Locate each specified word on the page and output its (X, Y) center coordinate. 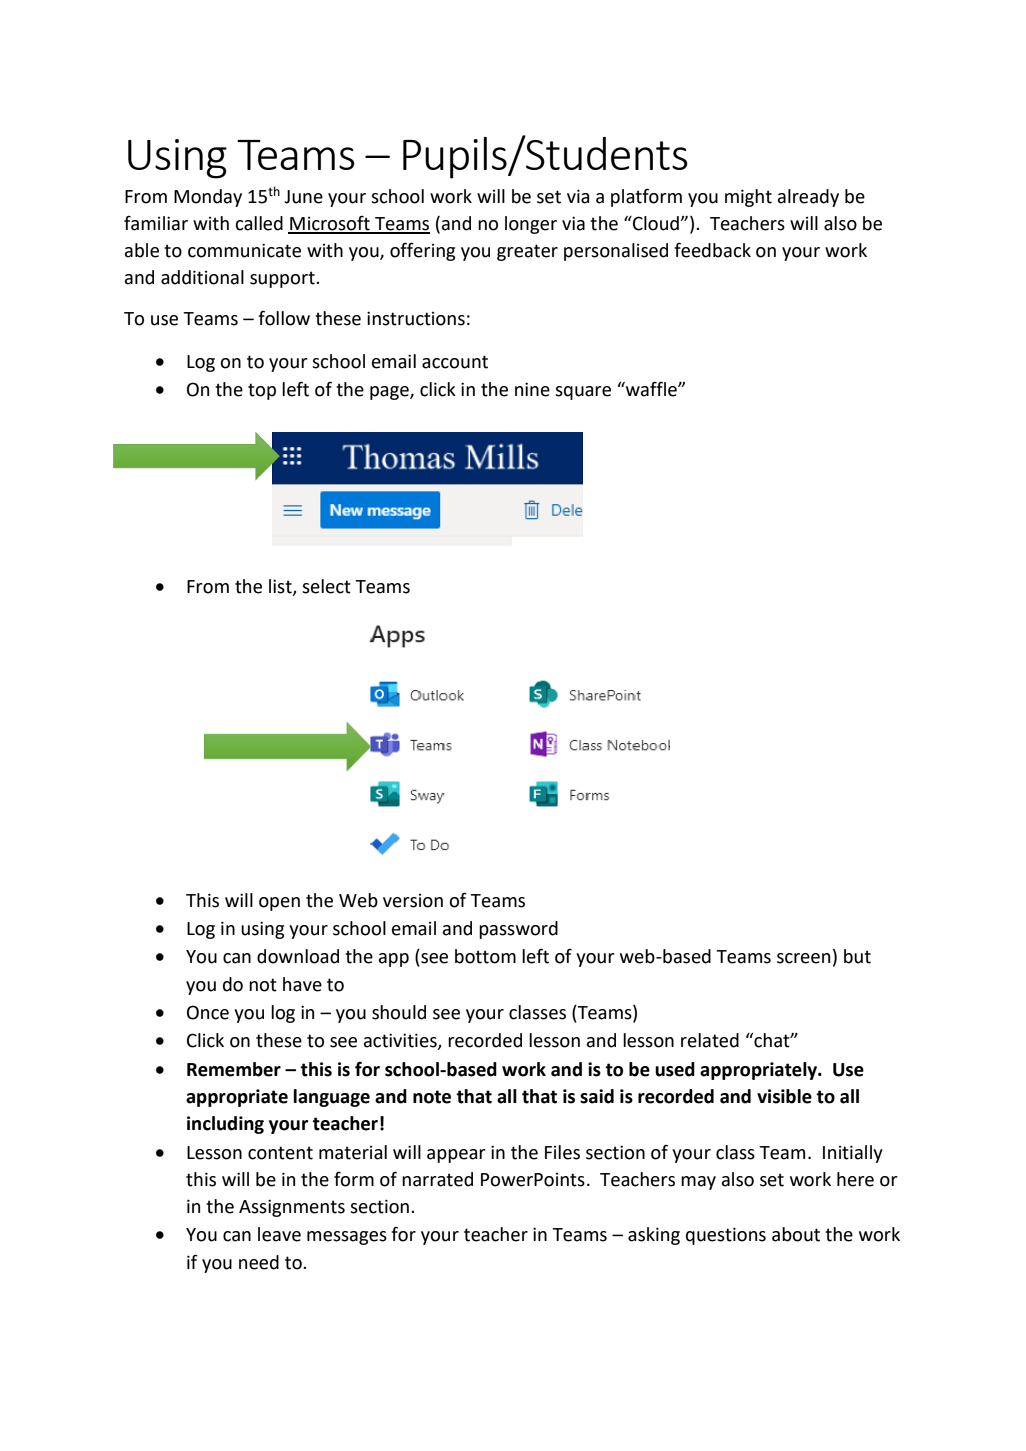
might (748, 198)
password (518, 930)
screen (803, 958)
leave (279, 1234)
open (279, 904)
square (583, 393)
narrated (437, 1179)
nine (532, 389)
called (259, 223)
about (796, 1234)
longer (531, 225)
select (326, 586)
